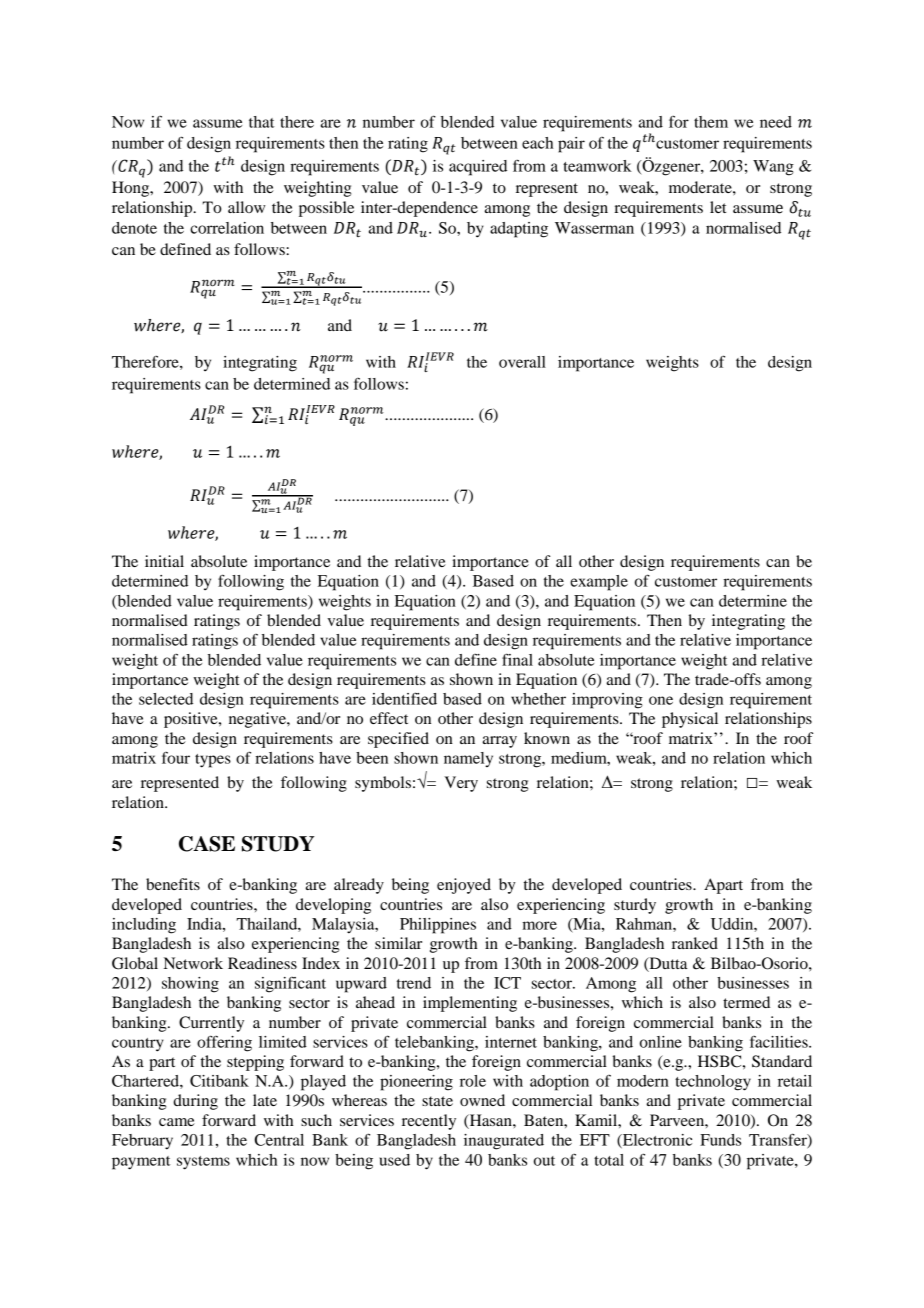  I want to click on let, so click(718, 207).
